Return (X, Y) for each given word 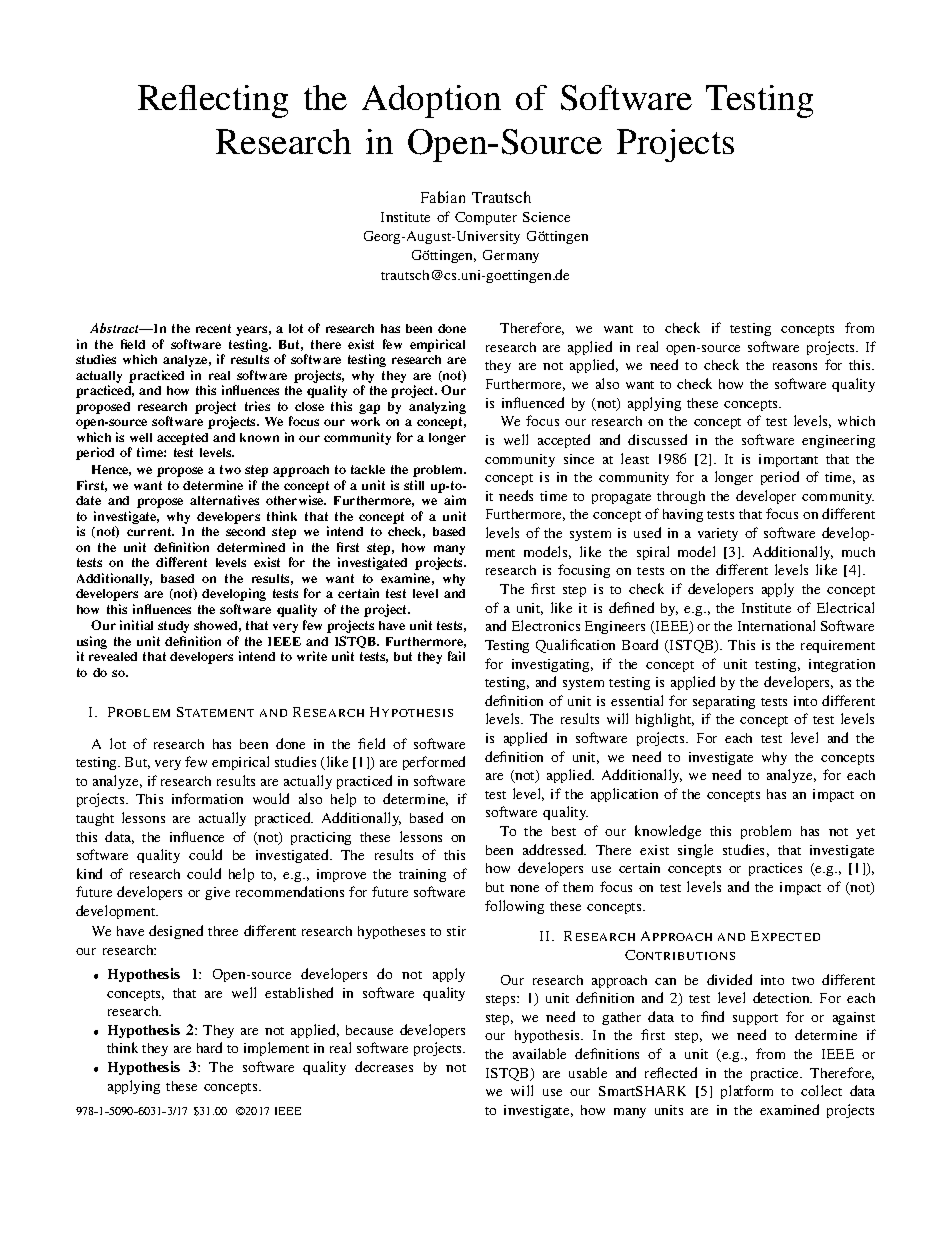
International (776, 625)
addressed (554, 849)
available (539, 1053)
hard (209, 1047)
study (173, 627)
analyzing (437, 407)
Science (546, 217)
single (695, 851)
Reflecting (213, 101)
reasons (795, 366)
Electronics (546, 625)
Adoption (431, 101)
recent (213, 328)
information (207, 798)
